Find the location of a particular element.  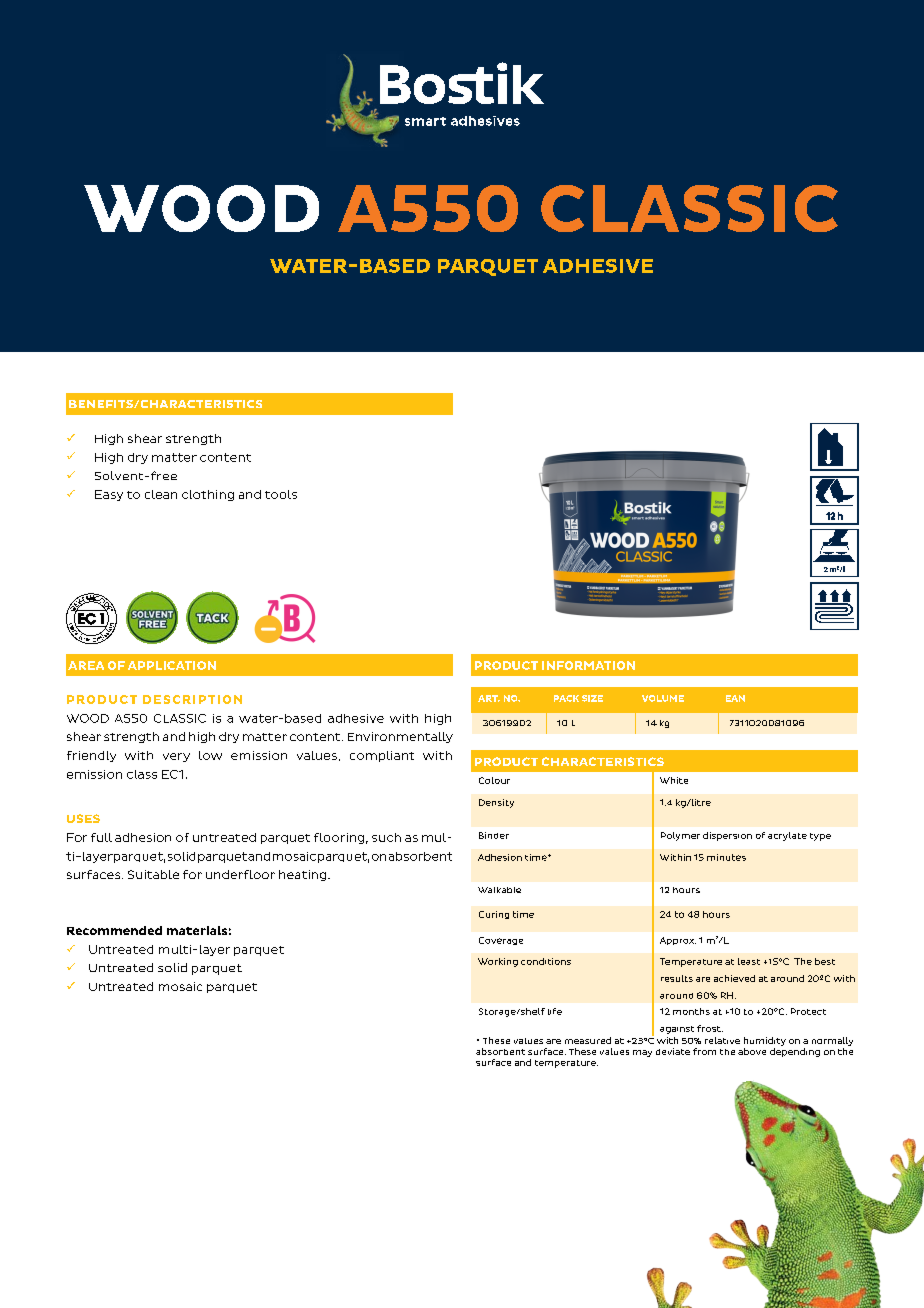

Colour is located at coordinates (494, 780).
